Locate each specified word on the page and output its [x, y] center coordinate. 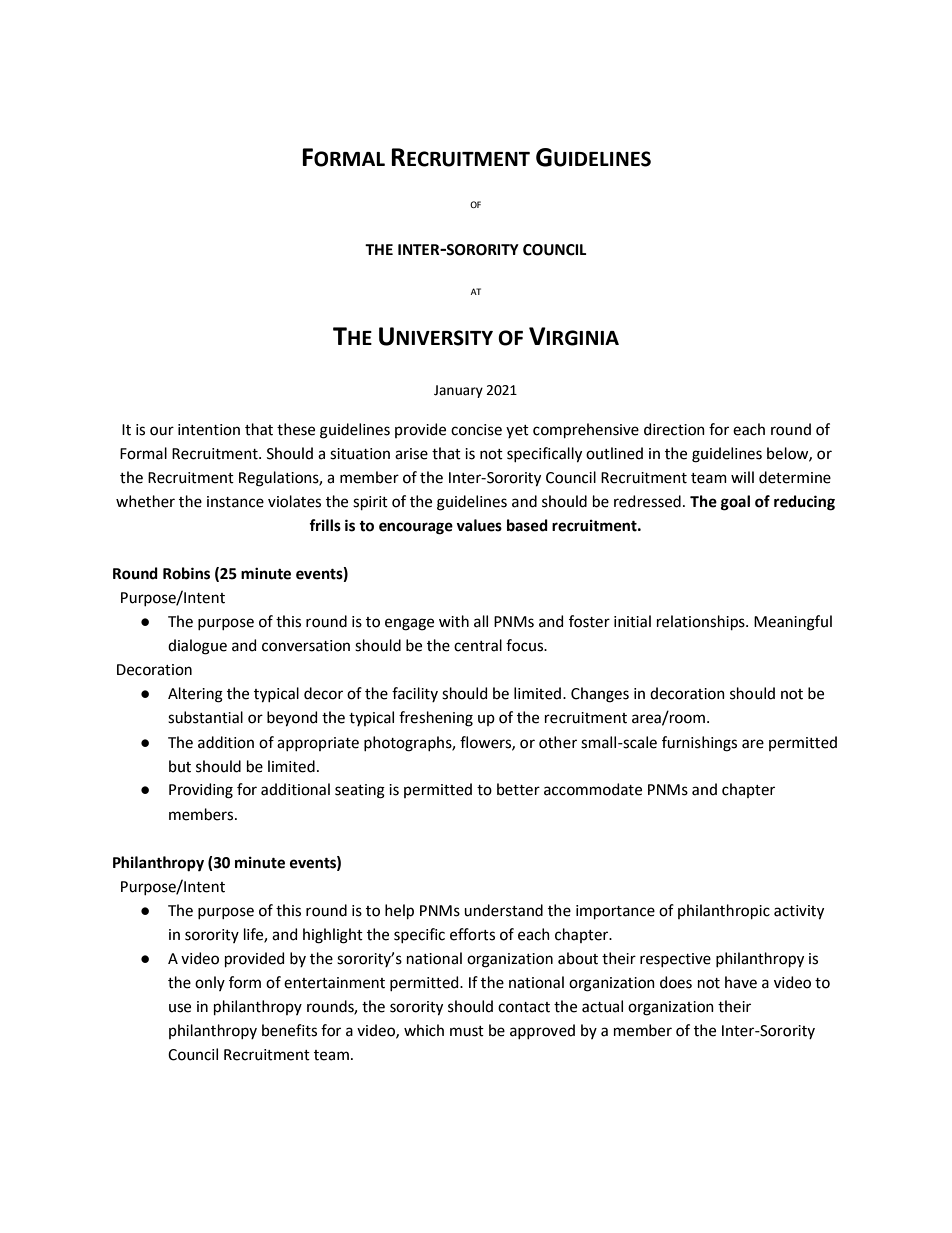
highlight [333, 936]
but [180, 766]
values [479, 525]
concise [476, 430]
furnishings [699, 744]
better [518, 789]
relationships [702, 622]
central [478, 645]
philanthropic [724, 911]
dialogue [197, 647]
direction [674, 429]
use [180, 1008]
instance [235, 502]
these [296, 429]
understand [503, 910]
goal [735, 503]
